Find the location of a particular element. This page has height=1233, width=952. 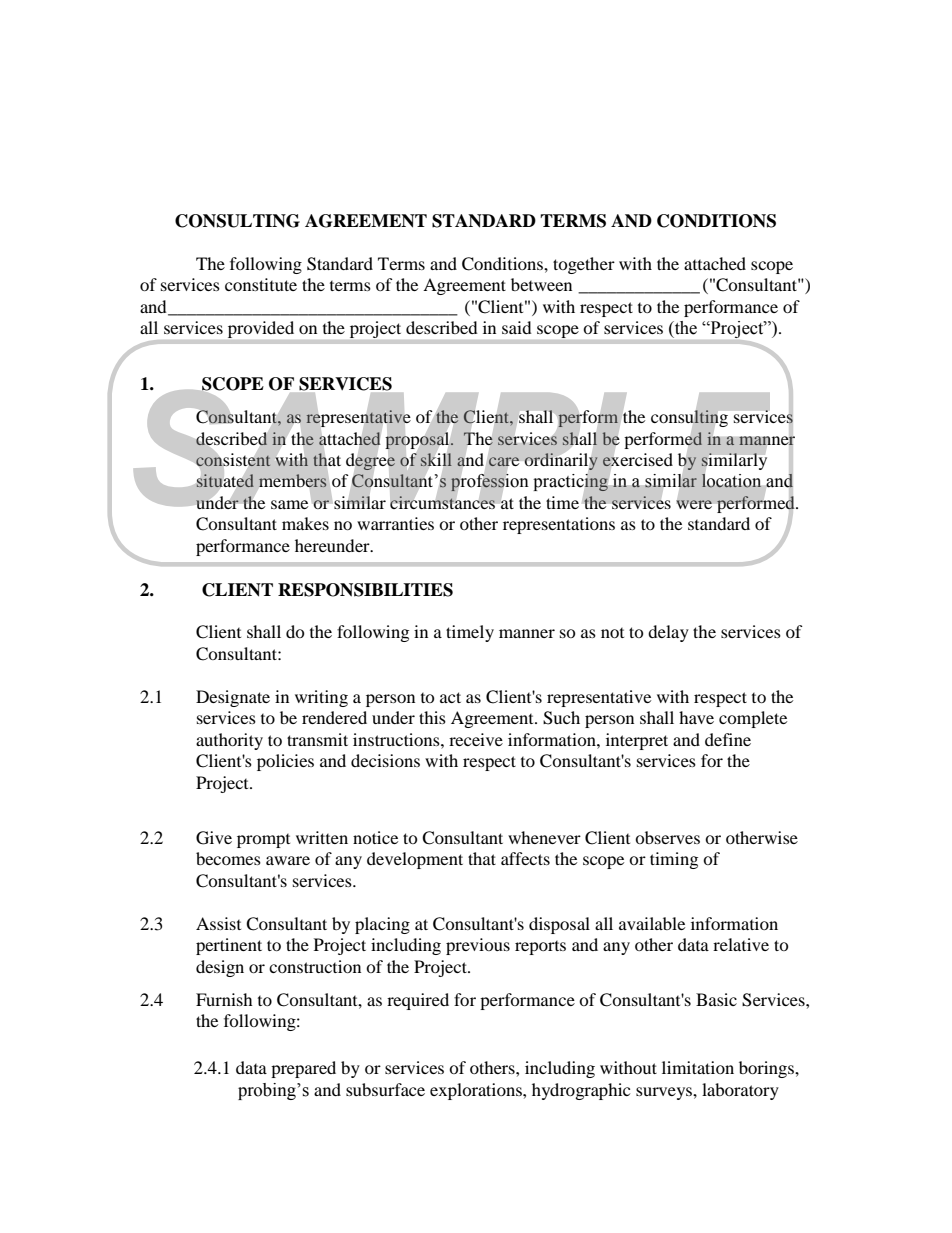

define is located at coordinates (728, 739).
